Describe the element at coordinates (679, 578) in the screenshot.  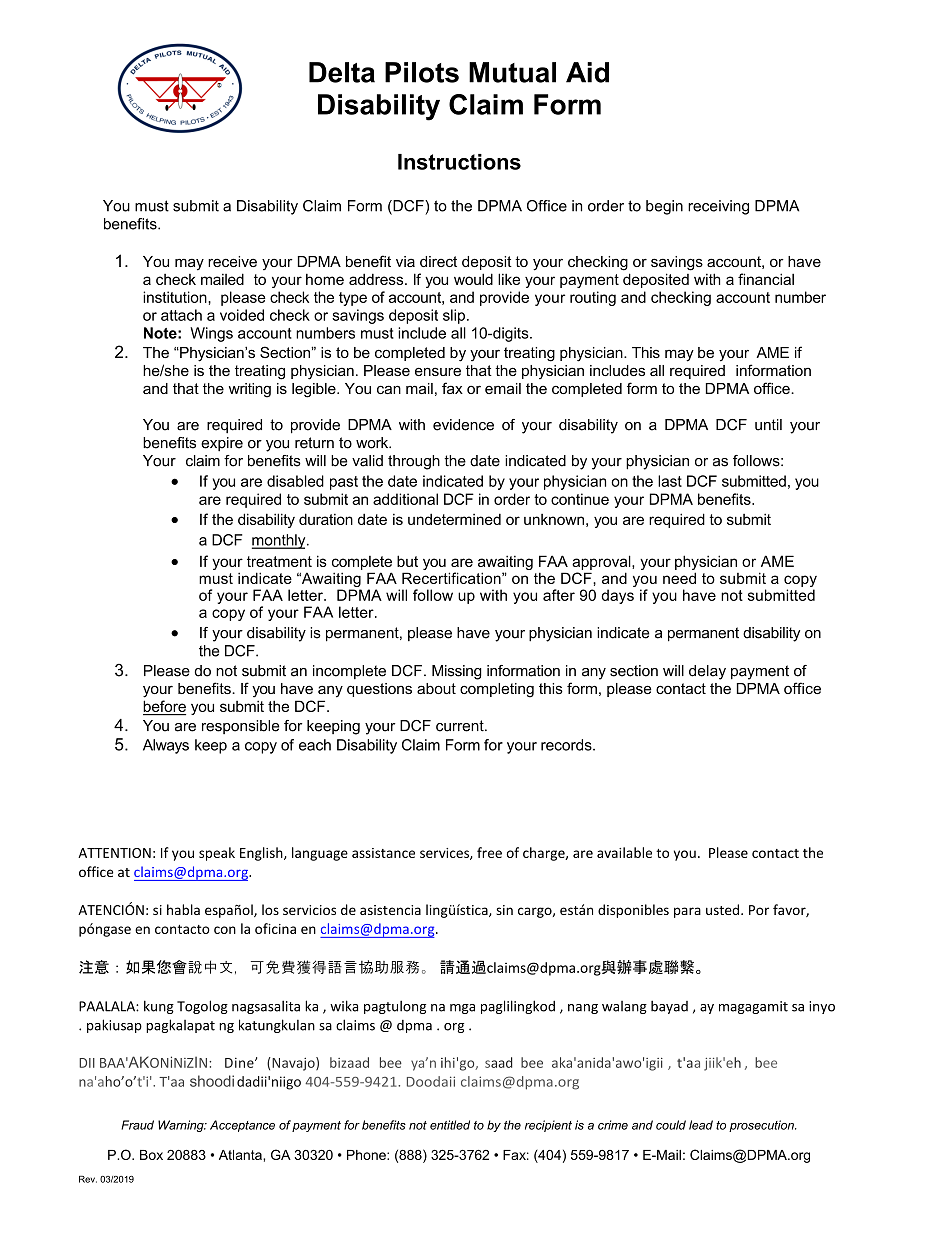
I see `need` at that location.
